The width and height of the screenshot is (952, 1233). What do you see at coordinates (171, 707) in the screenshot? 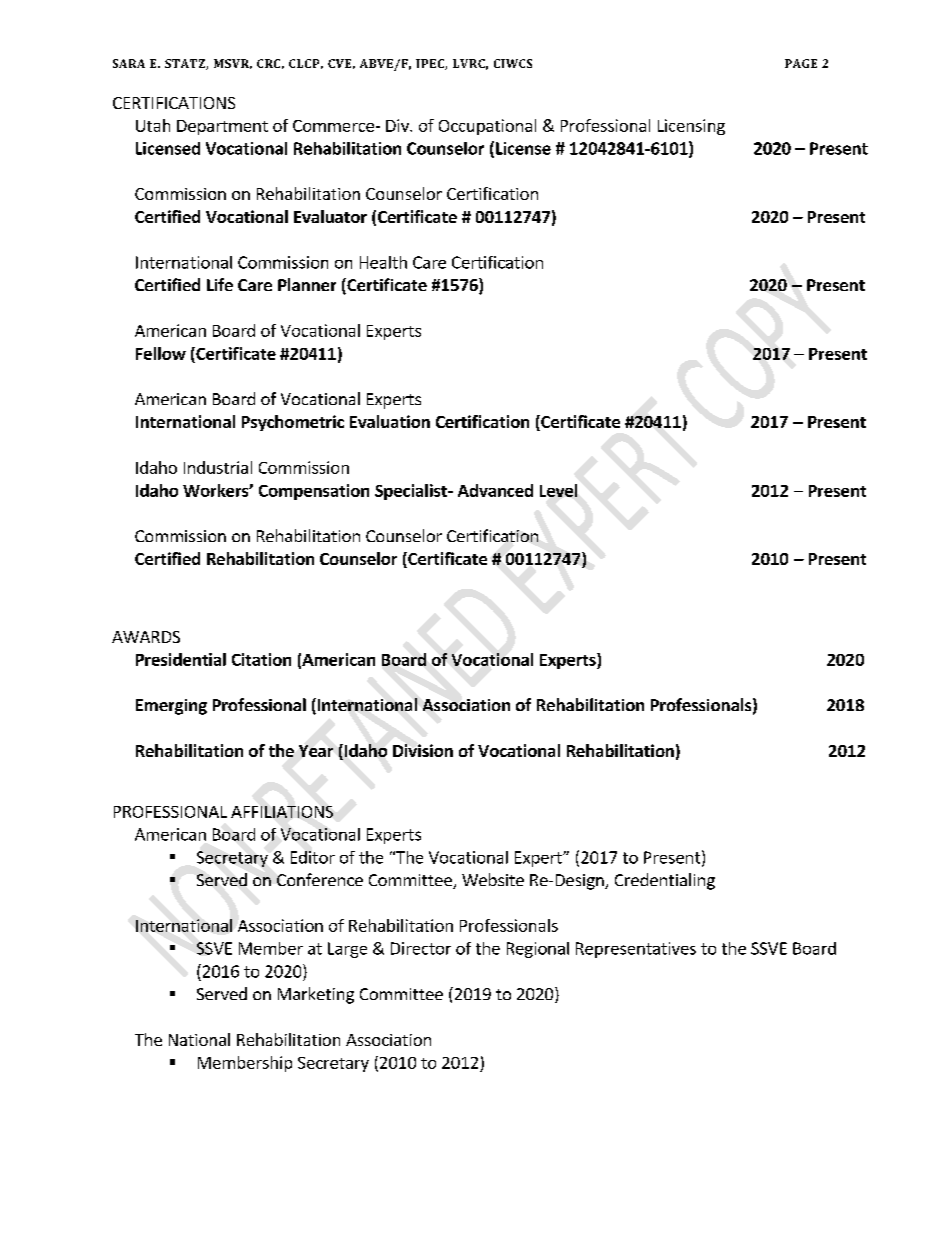
I see `Emerging` at bounding box center [171, 707].
